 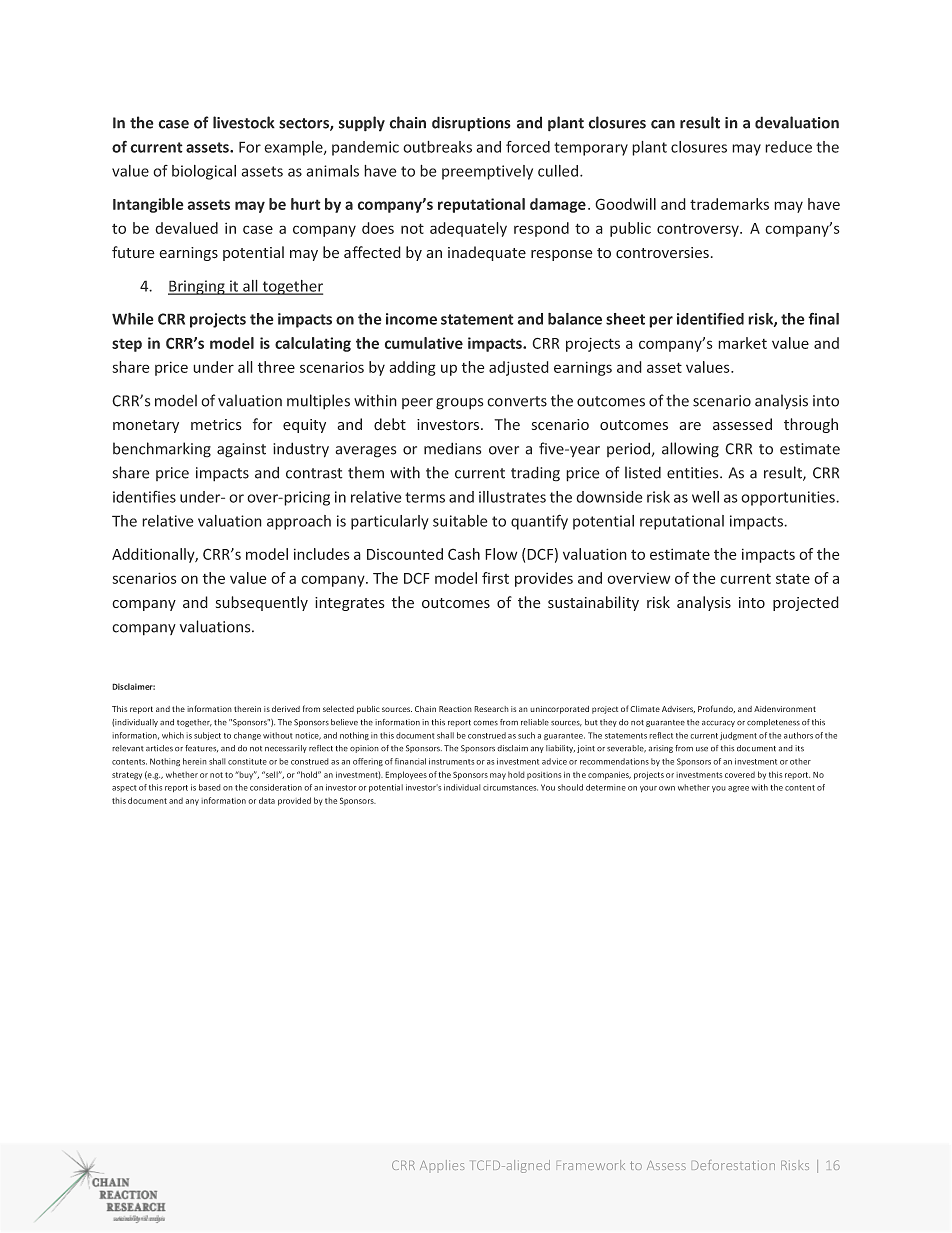 What do you see at coordinates (210, 787) in the image?
I see `based` at bounding box center [210, 787].
